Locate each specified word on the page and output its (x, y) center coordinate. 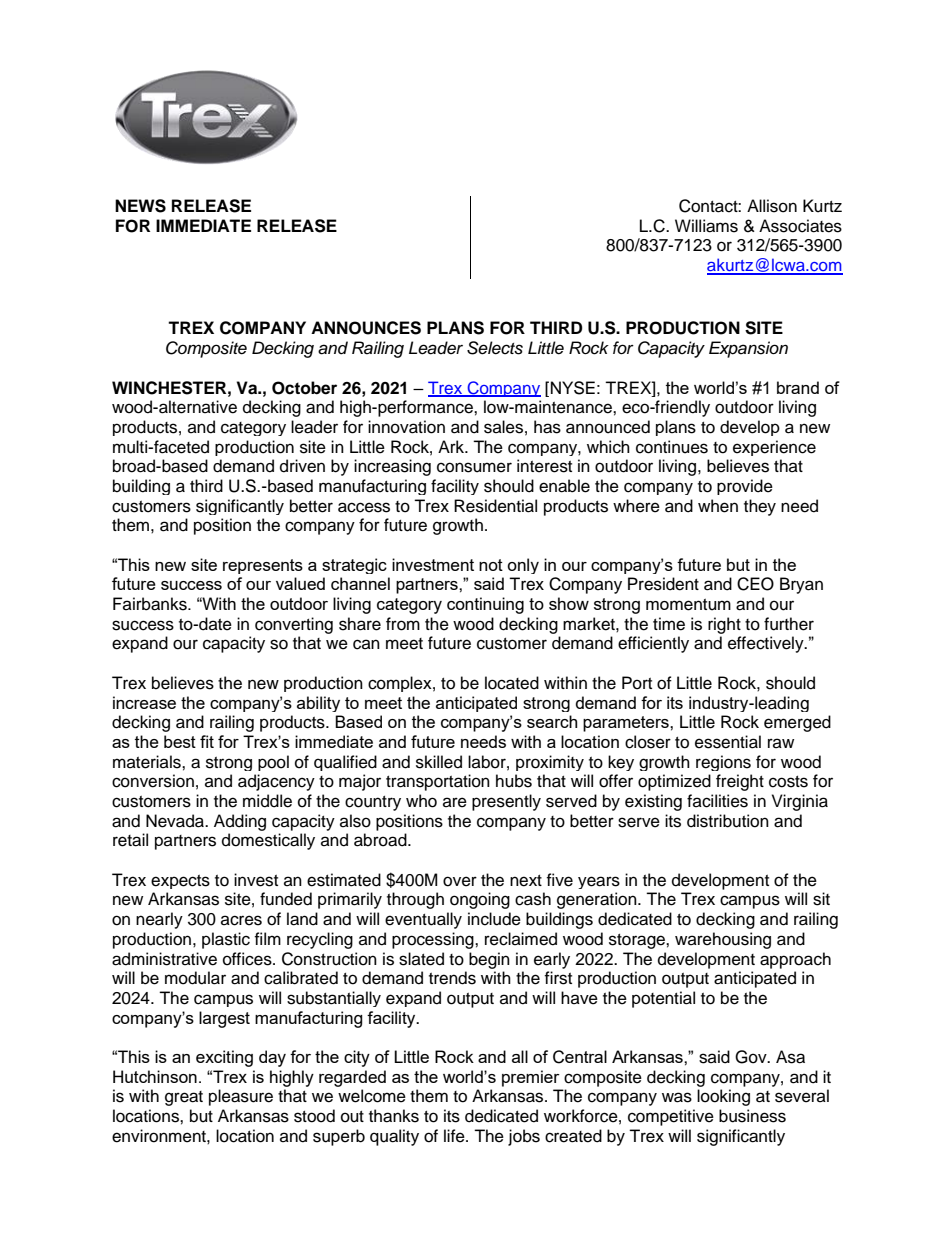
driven (302, 466)
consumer (474, 467)
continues (672, 447)
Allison (772, 206)
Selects (495, 348)
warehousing (723, 940)
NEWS (140, 206)
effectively (767, 644)
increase (144, 702)
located (512, 683)
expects (180, 882)
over (460, 881)
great (184, 1098)
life (455, 1136)
